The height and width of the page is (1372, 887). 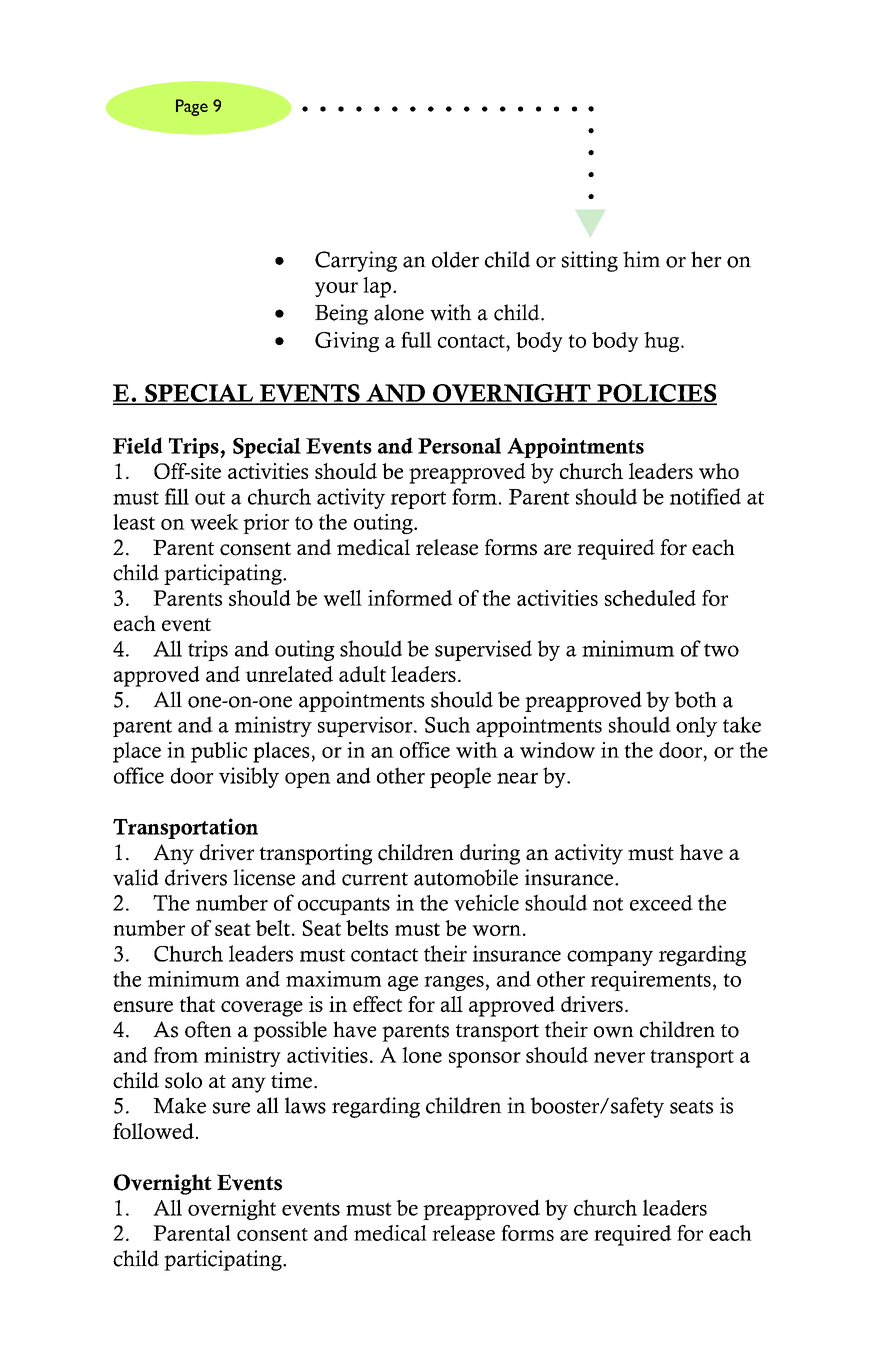 I want to click on automobile, so click(x=466, y=877).
